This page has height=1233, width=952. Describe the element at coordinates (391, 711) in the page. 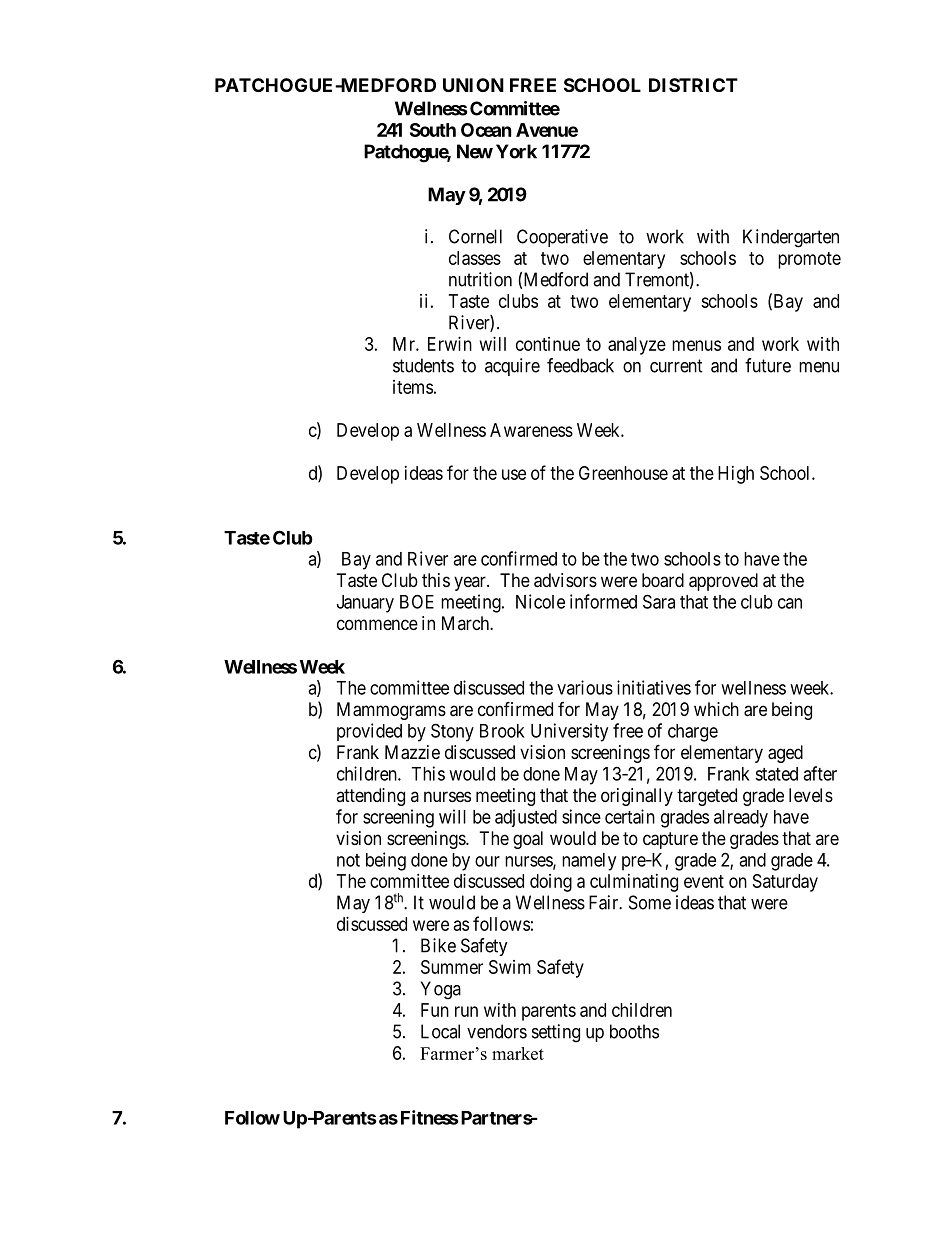

I see `Mammograms` at that location.
